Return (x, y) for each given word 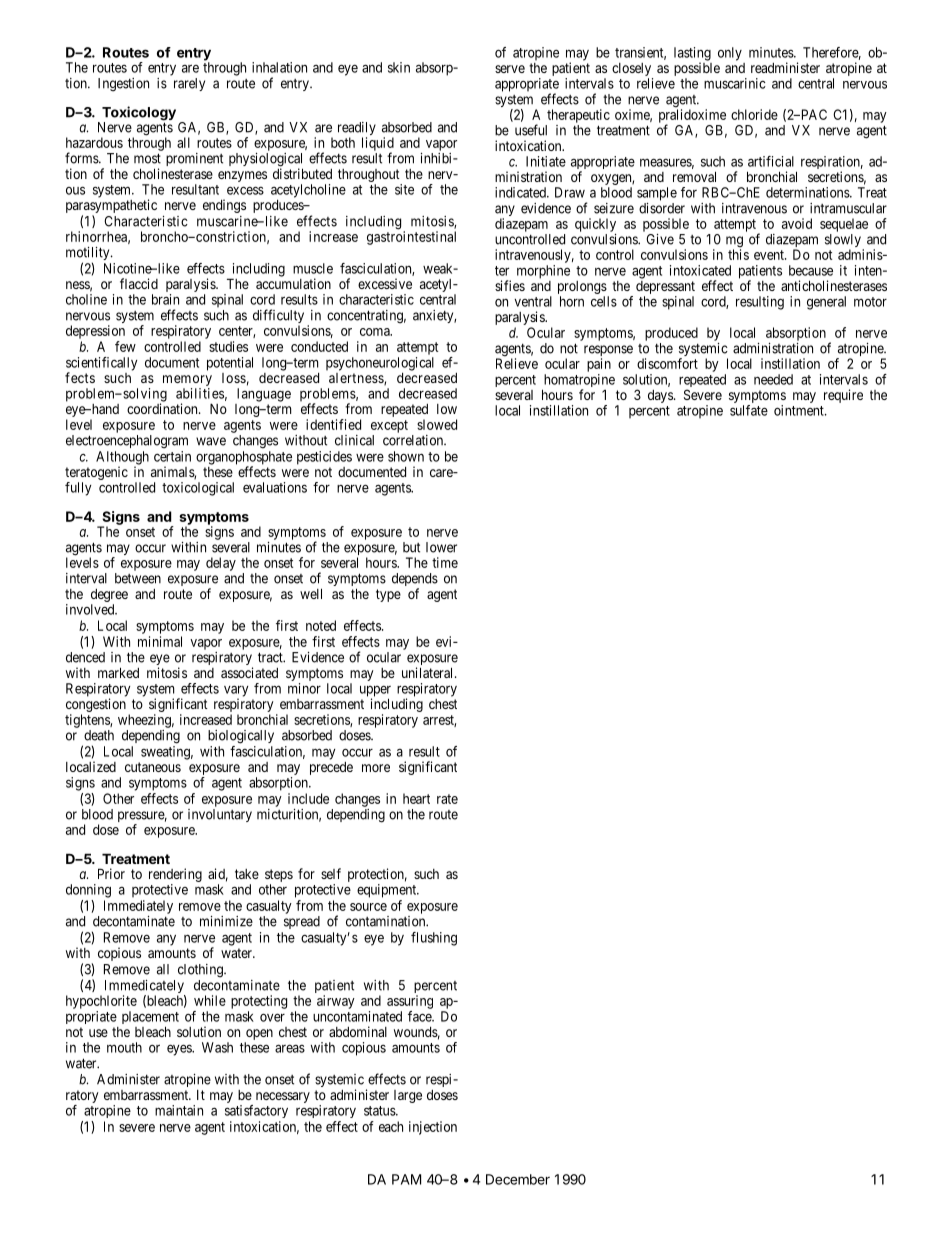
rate (447, 799)
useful (531, 130)
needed (773, 379)
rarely (189, 84)
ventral (533, 301)
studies (228, 346)
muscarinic (735, 83)
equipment (388, 891)
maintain (179, 1110)
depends (415, 581)
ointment (800, 410)
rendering (175, 875)
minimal (160, 641)
